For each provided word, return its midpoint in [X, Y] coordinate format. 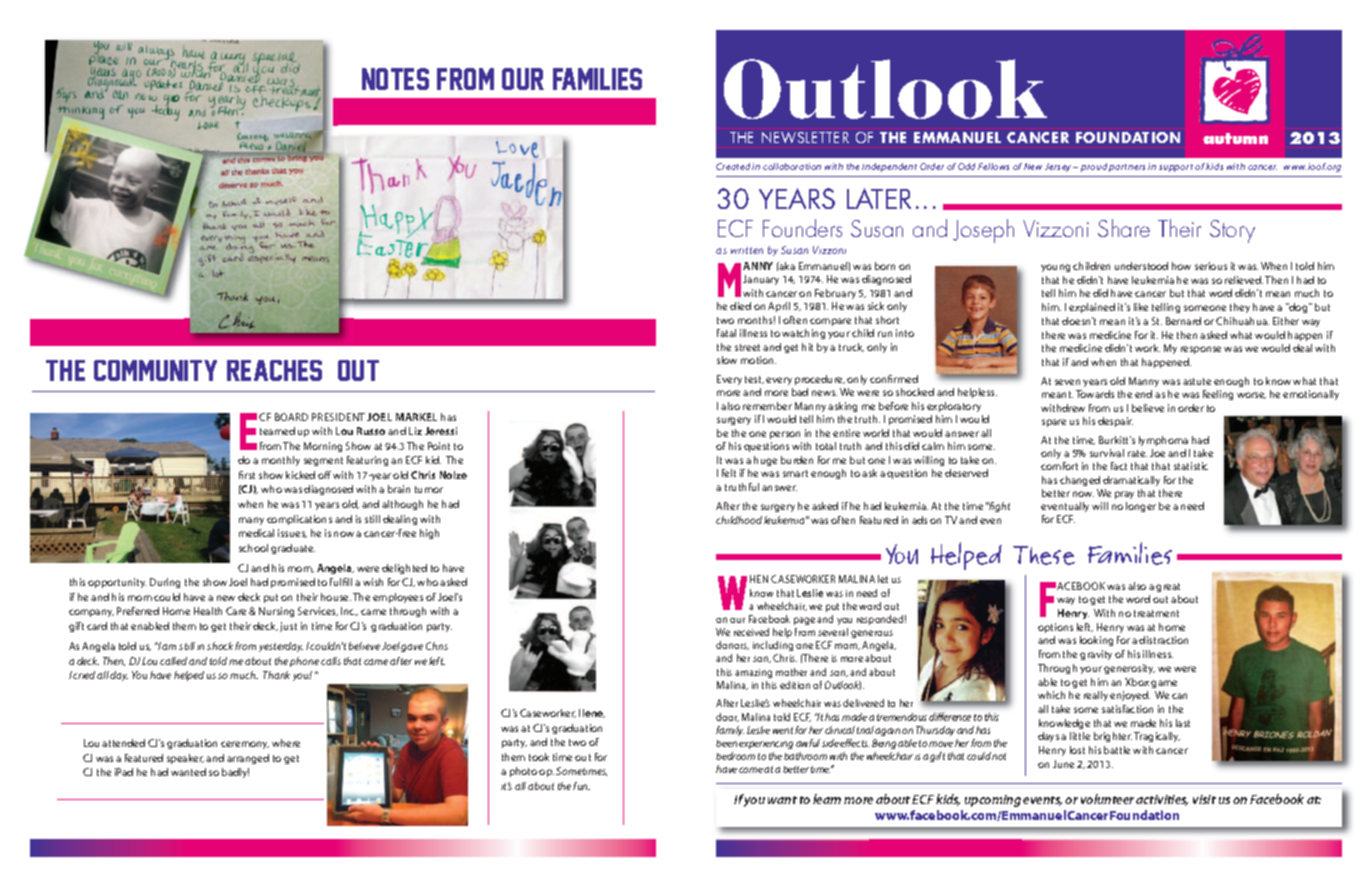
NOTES [395, 79]
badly [235, 773]
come [751, 770]
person [785, 435]
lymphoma [1163, 441]
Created [733, 166]
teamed [277, 431]
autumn [1235, 138]
